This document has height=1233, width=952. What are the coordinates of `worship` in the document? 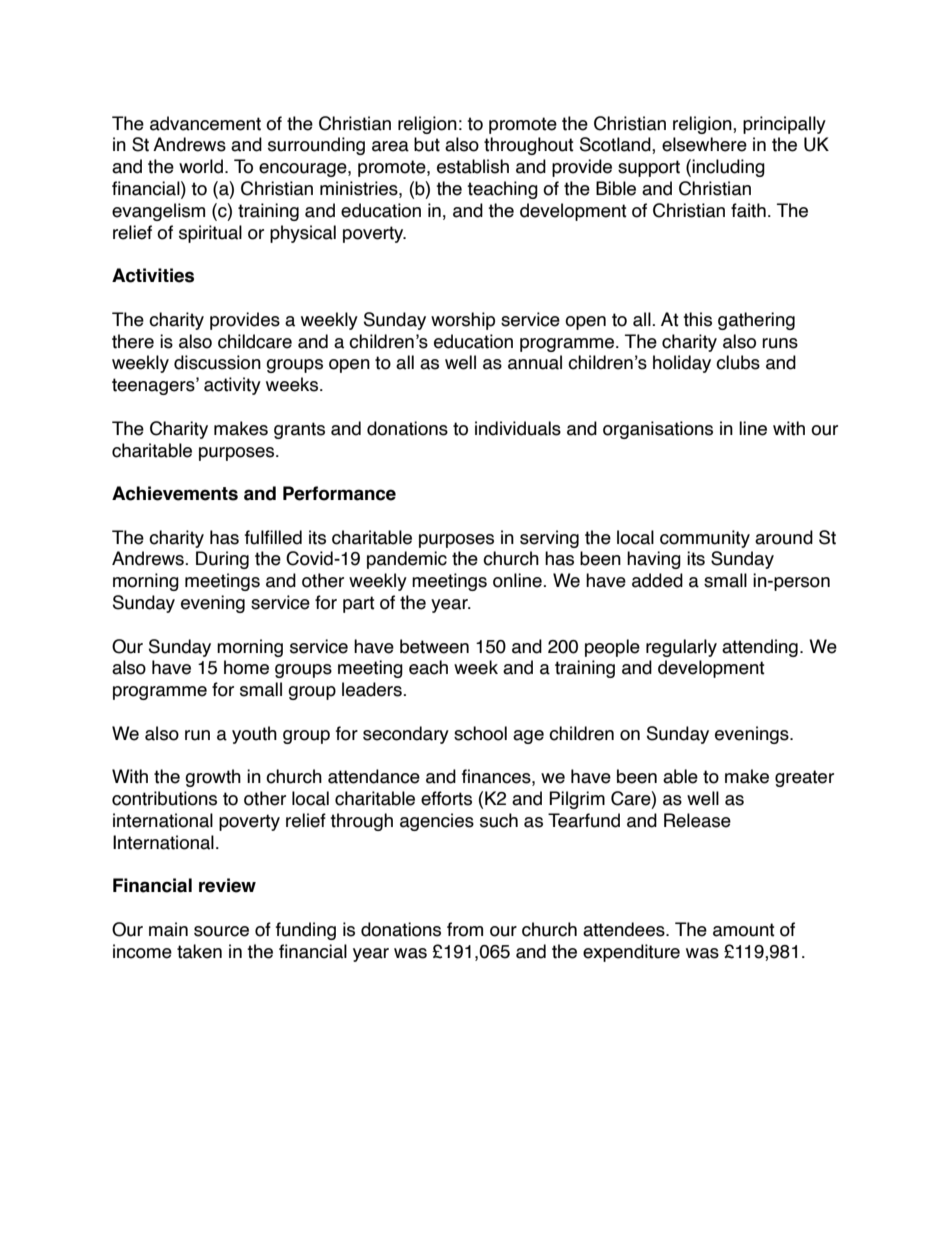 It's located at (463, 321).
